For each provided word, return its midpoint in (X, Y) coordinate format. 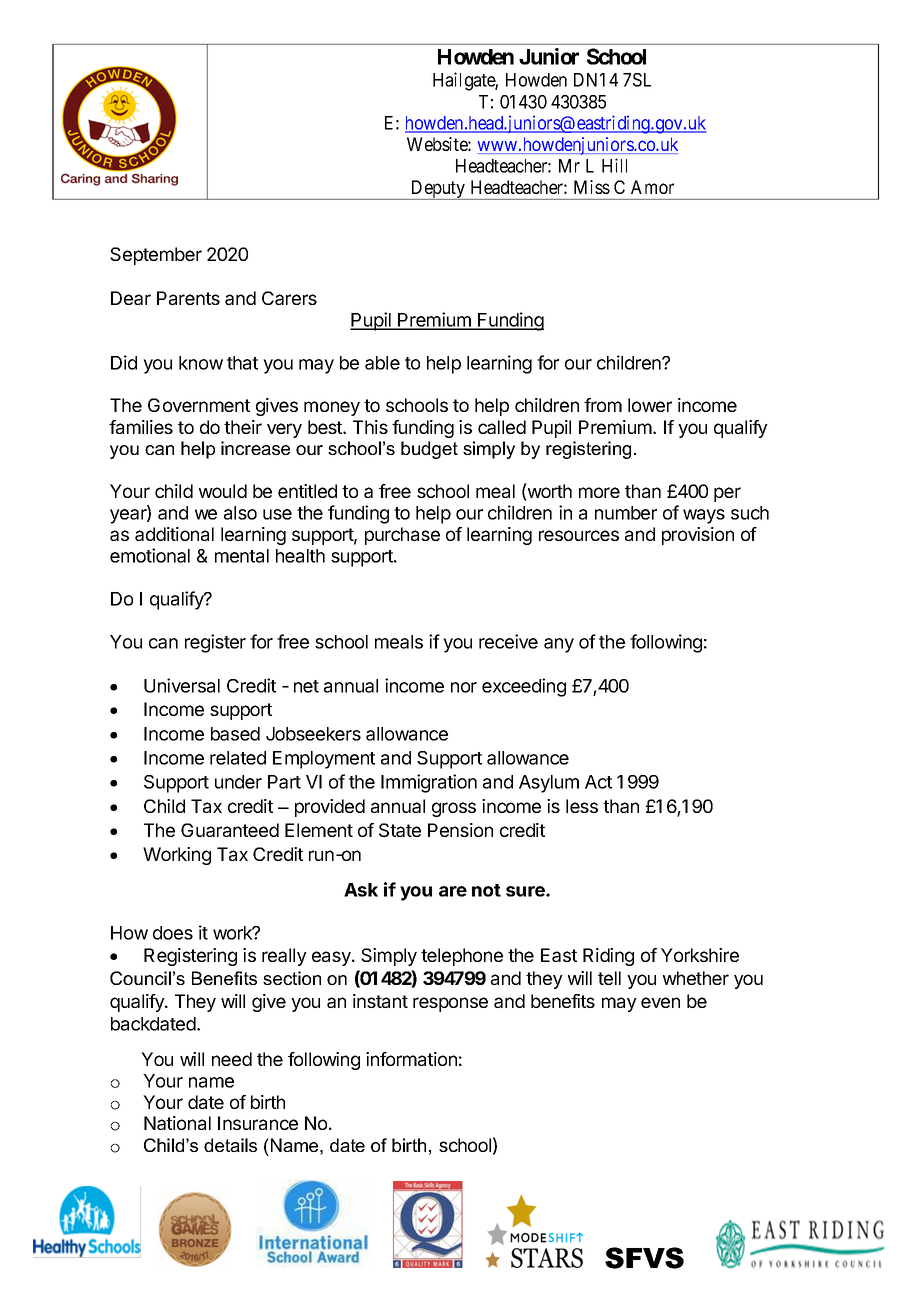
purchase (402, 536)
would (223, 491)
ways (704, 516)
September (156, 256)
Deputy (438, 190)
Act (598, 782)
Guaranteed (230, 830)
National (177, 1123)
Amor (652, 187)
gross (454, 809)
